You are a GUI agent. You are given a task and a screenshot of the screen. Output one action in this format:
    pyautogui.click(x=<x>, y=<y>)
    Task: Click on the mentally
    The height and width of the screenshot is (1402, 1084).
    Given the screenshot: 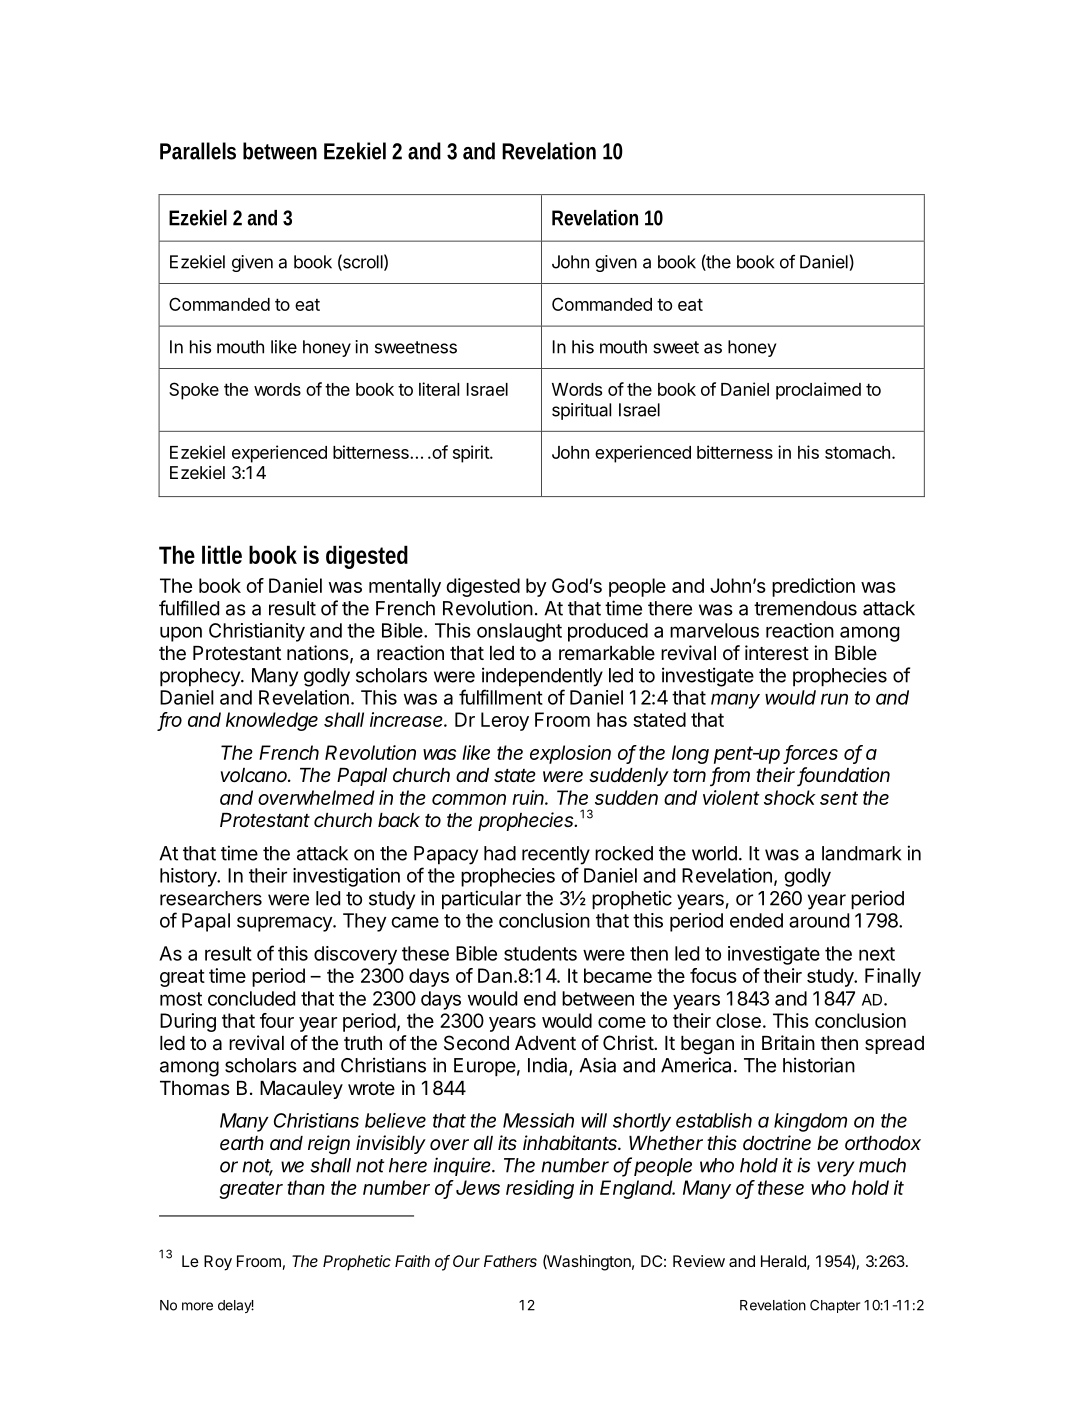 What is the action you would take?
    pyautogui.click(x=405, y=587)
